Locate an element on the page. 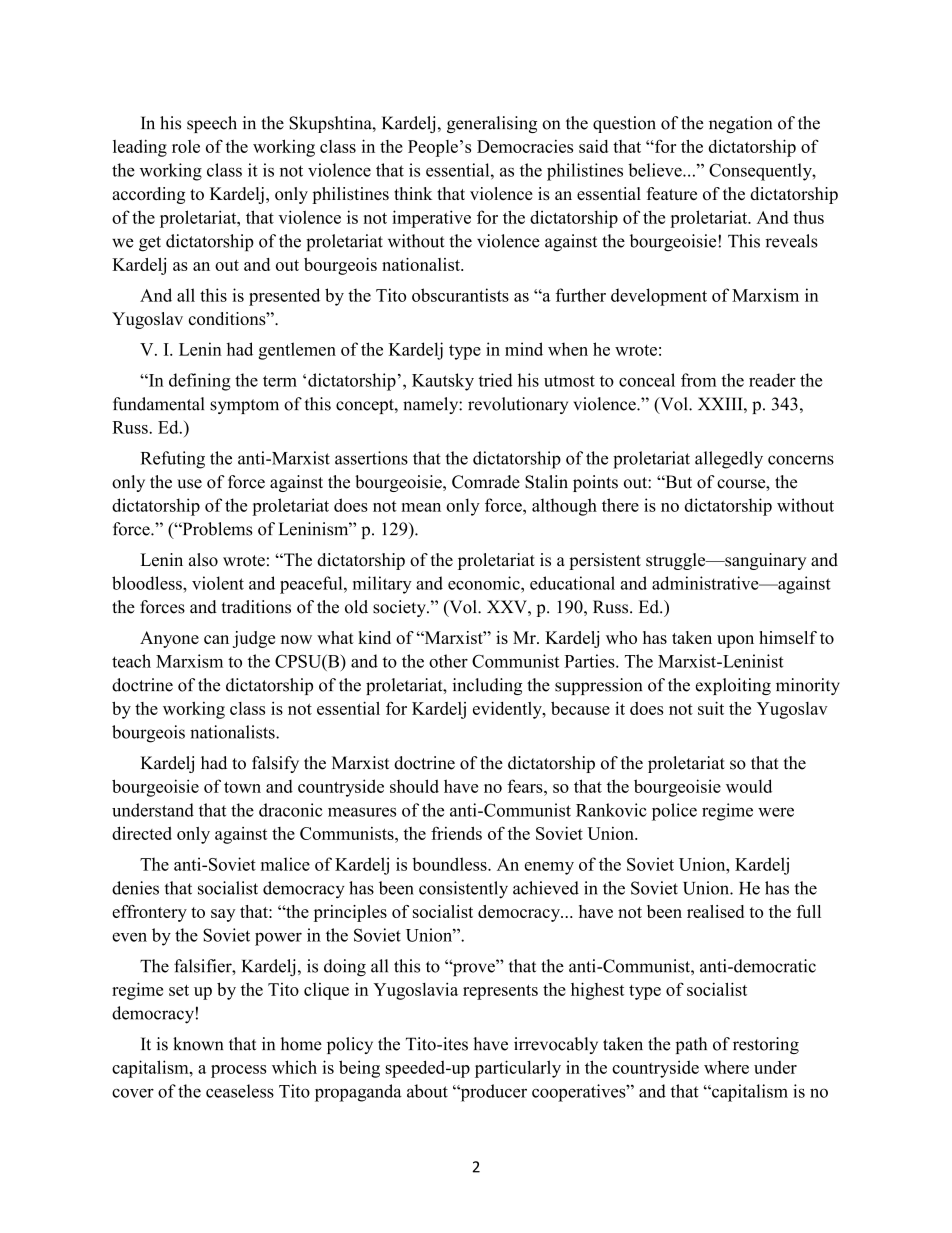 The width and height of the page is (952, 1233). where is located at coordinates (726, 1067).
